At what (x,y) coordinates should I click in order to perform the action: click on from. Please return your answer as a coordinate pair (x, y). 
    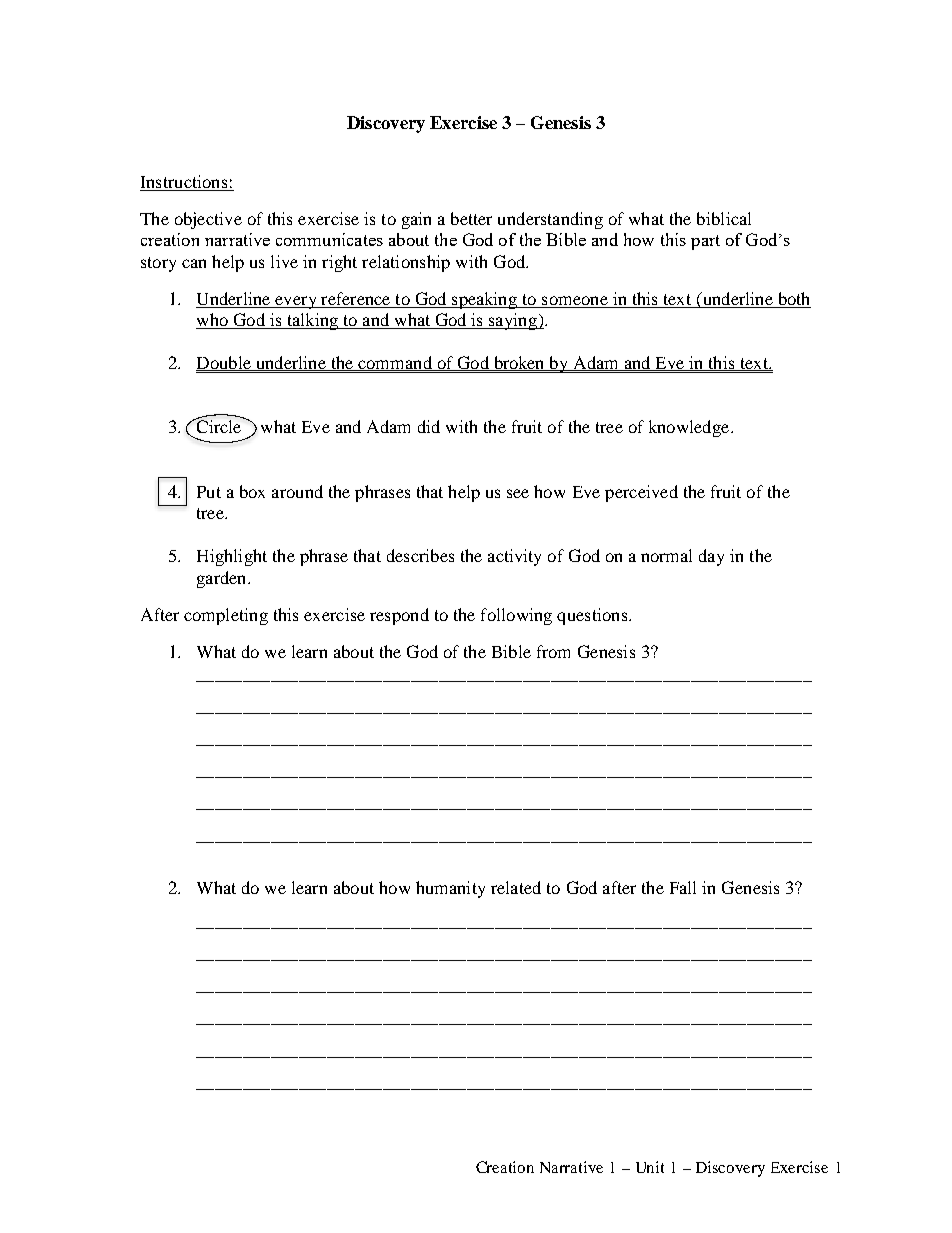
    Looking at the image, I should click on (553, 651).
